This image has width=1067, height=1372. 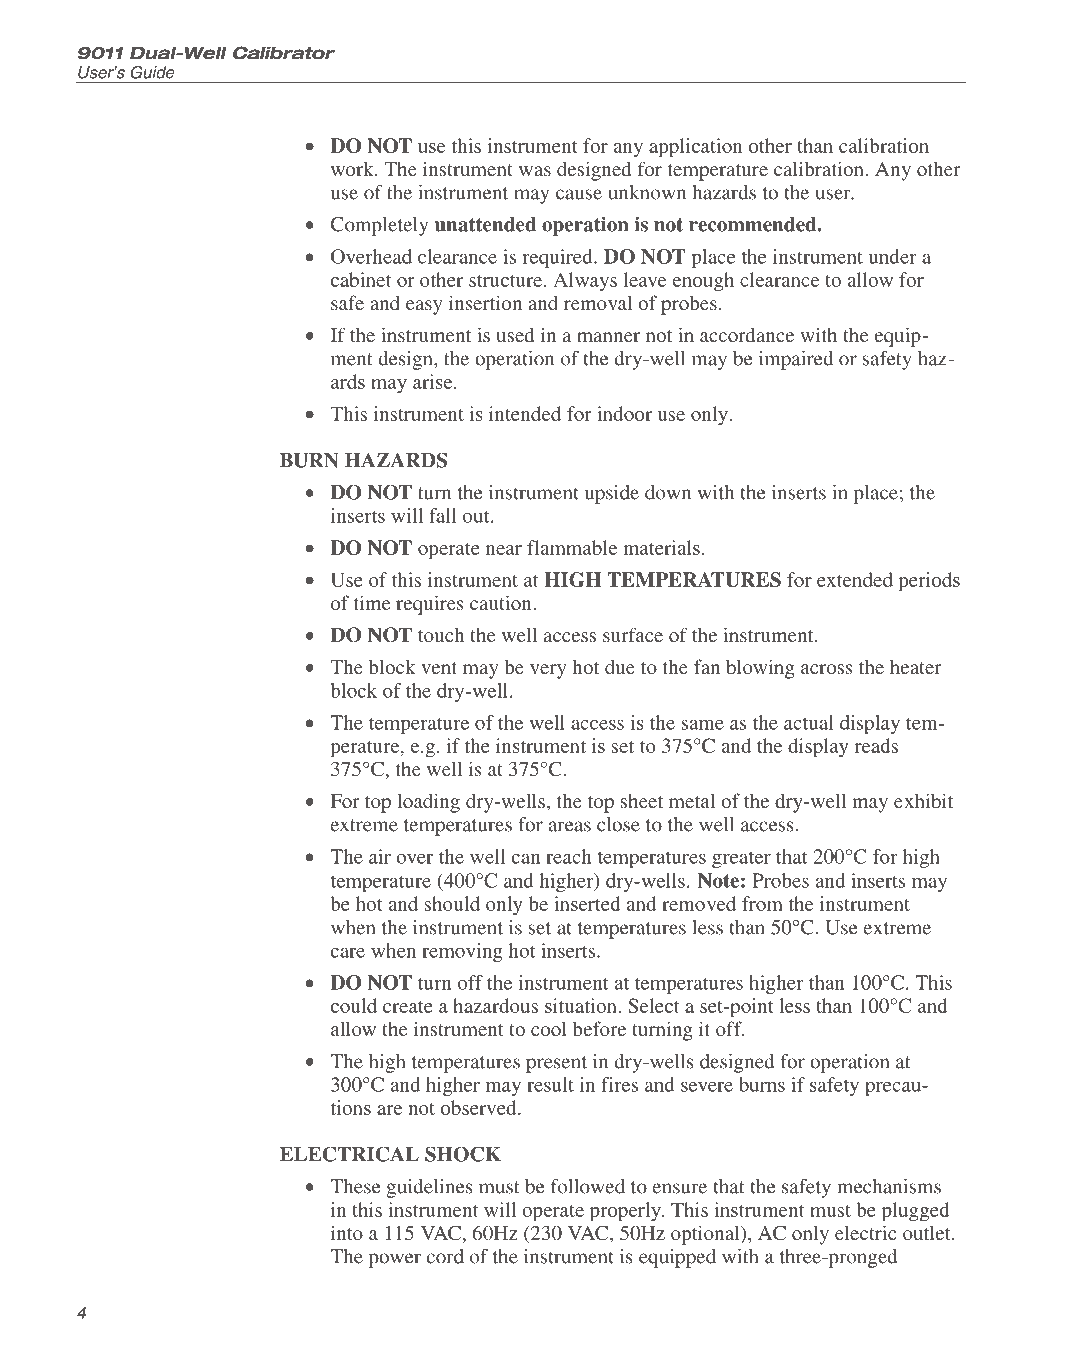 I want to click on due, so click(x=620, y=666).
